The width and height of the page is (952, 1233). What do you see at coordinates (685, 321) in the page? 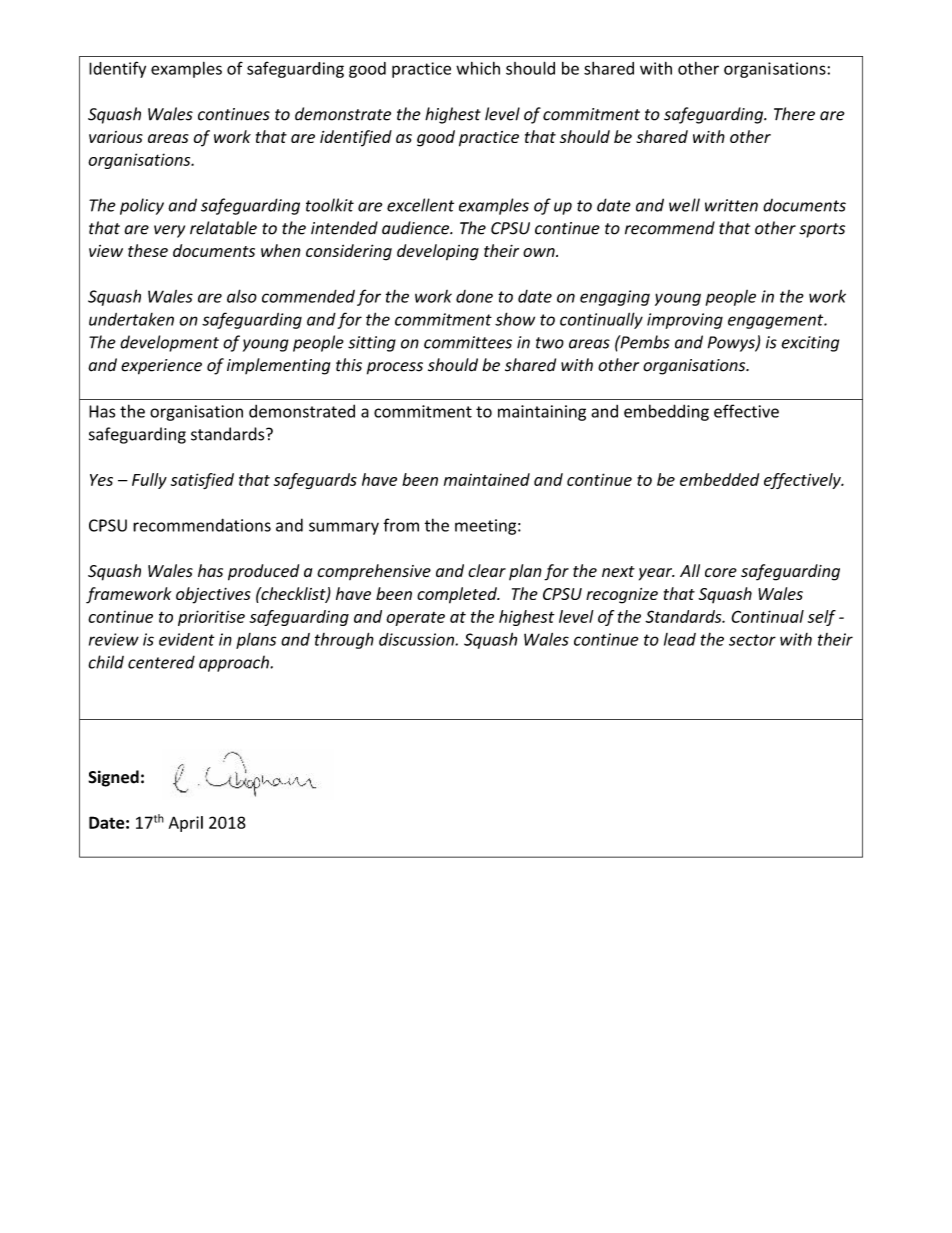
I see `improving` at bounding box center [685, 321].
